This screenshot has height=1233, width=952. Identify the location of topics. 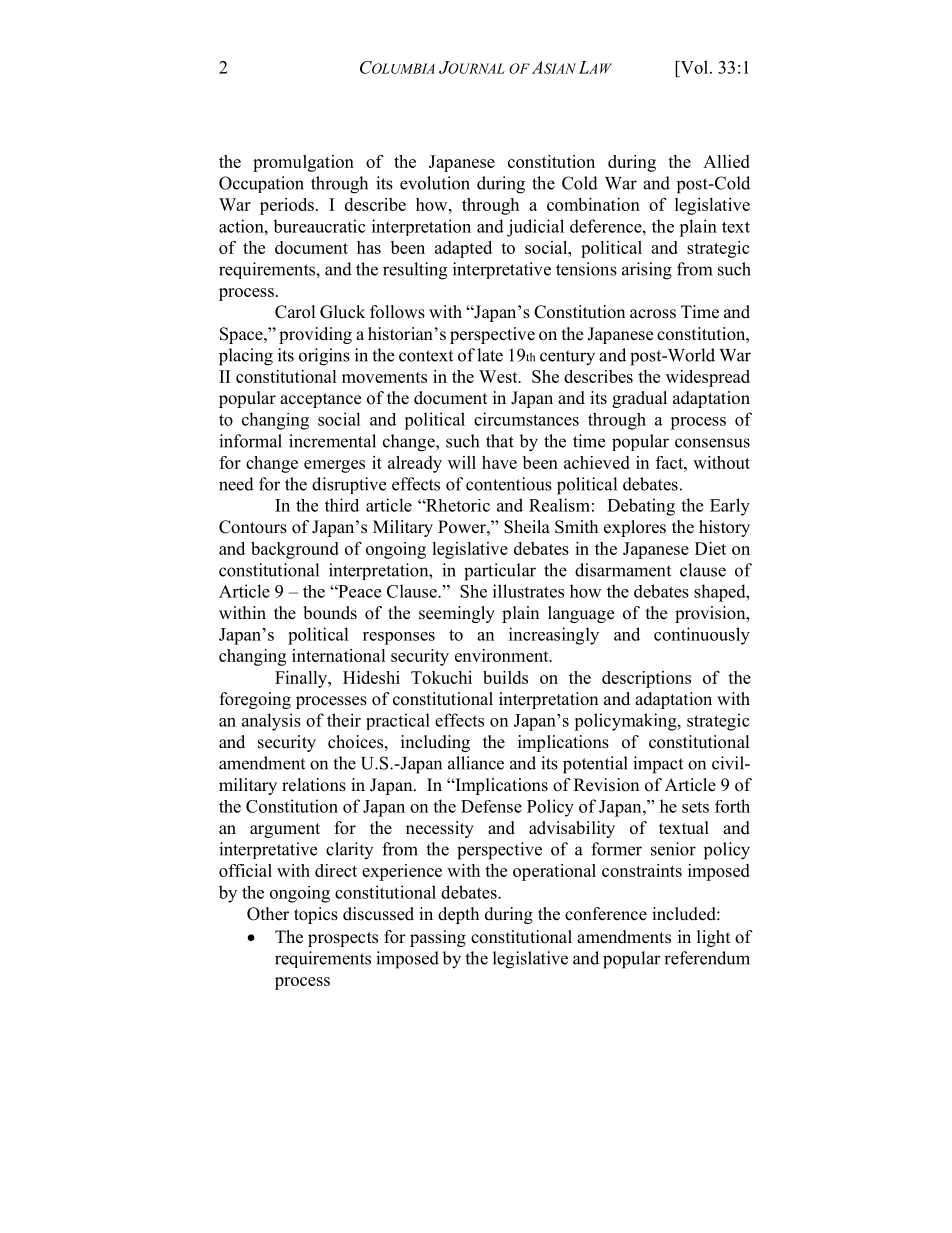
(316, 915).
